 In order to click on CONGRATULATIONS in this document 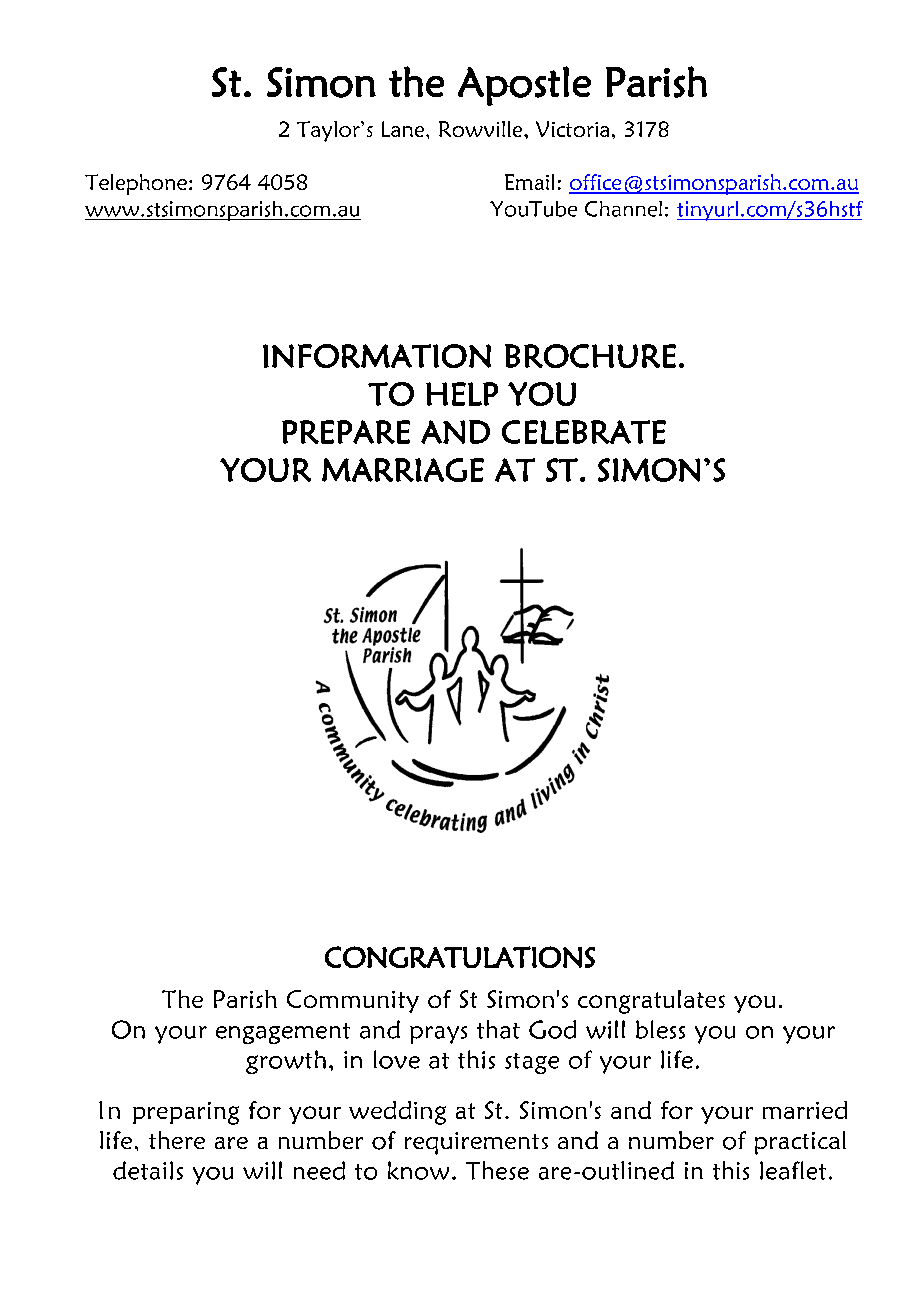, I will do `click(460, 957)`.
